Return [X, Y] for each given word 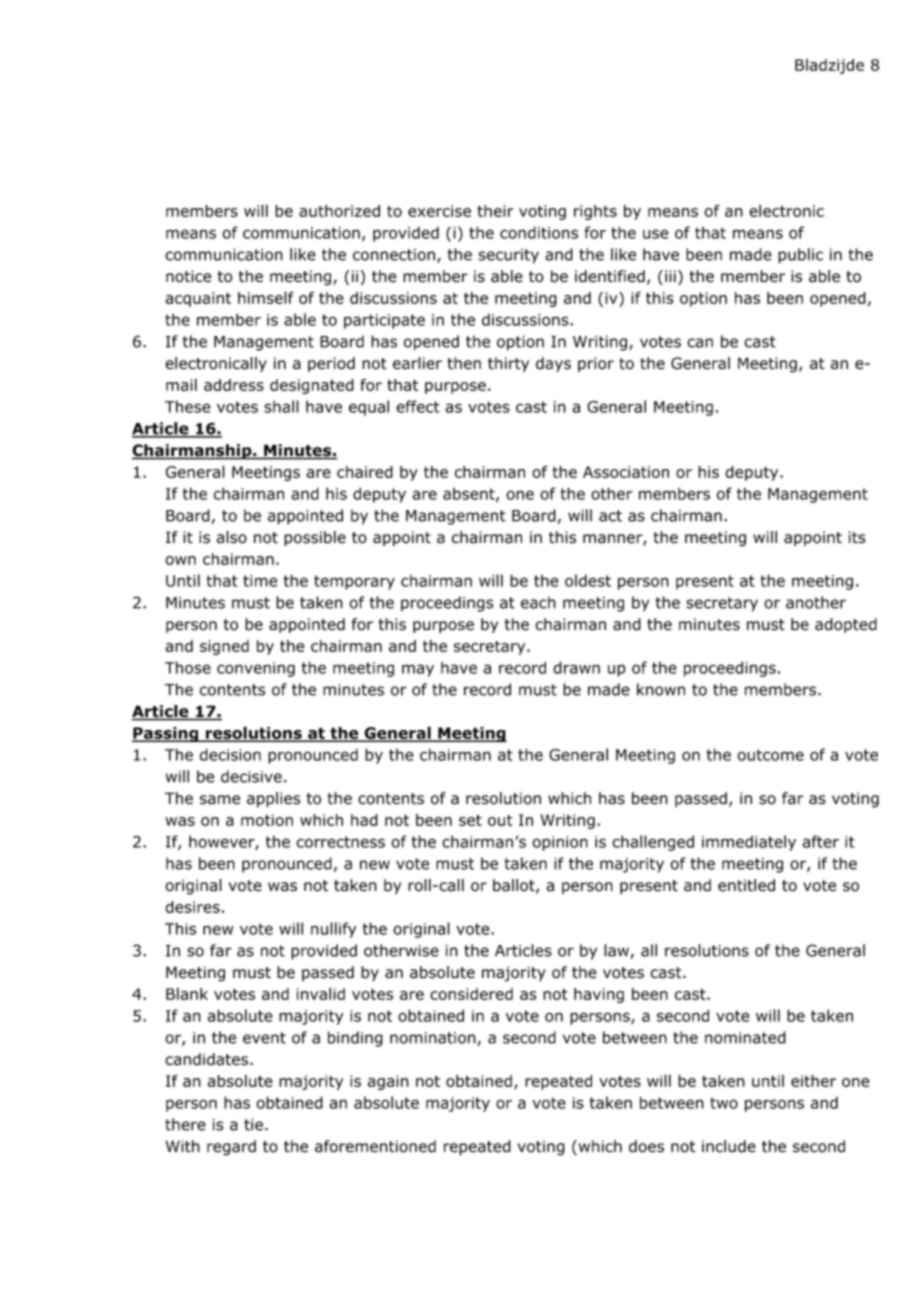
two [724, 1103]
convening [256, 669]
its [857, 537]
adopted [846, 625]
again [388, 1082]
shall [281, 406]
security [509, 256]
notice [188, 276]
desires [192, 907]
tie [253, 1125]
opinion [560, 843]
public [800, 256]
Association [626, 472]
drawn [576, 667]
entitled [746, 885]
